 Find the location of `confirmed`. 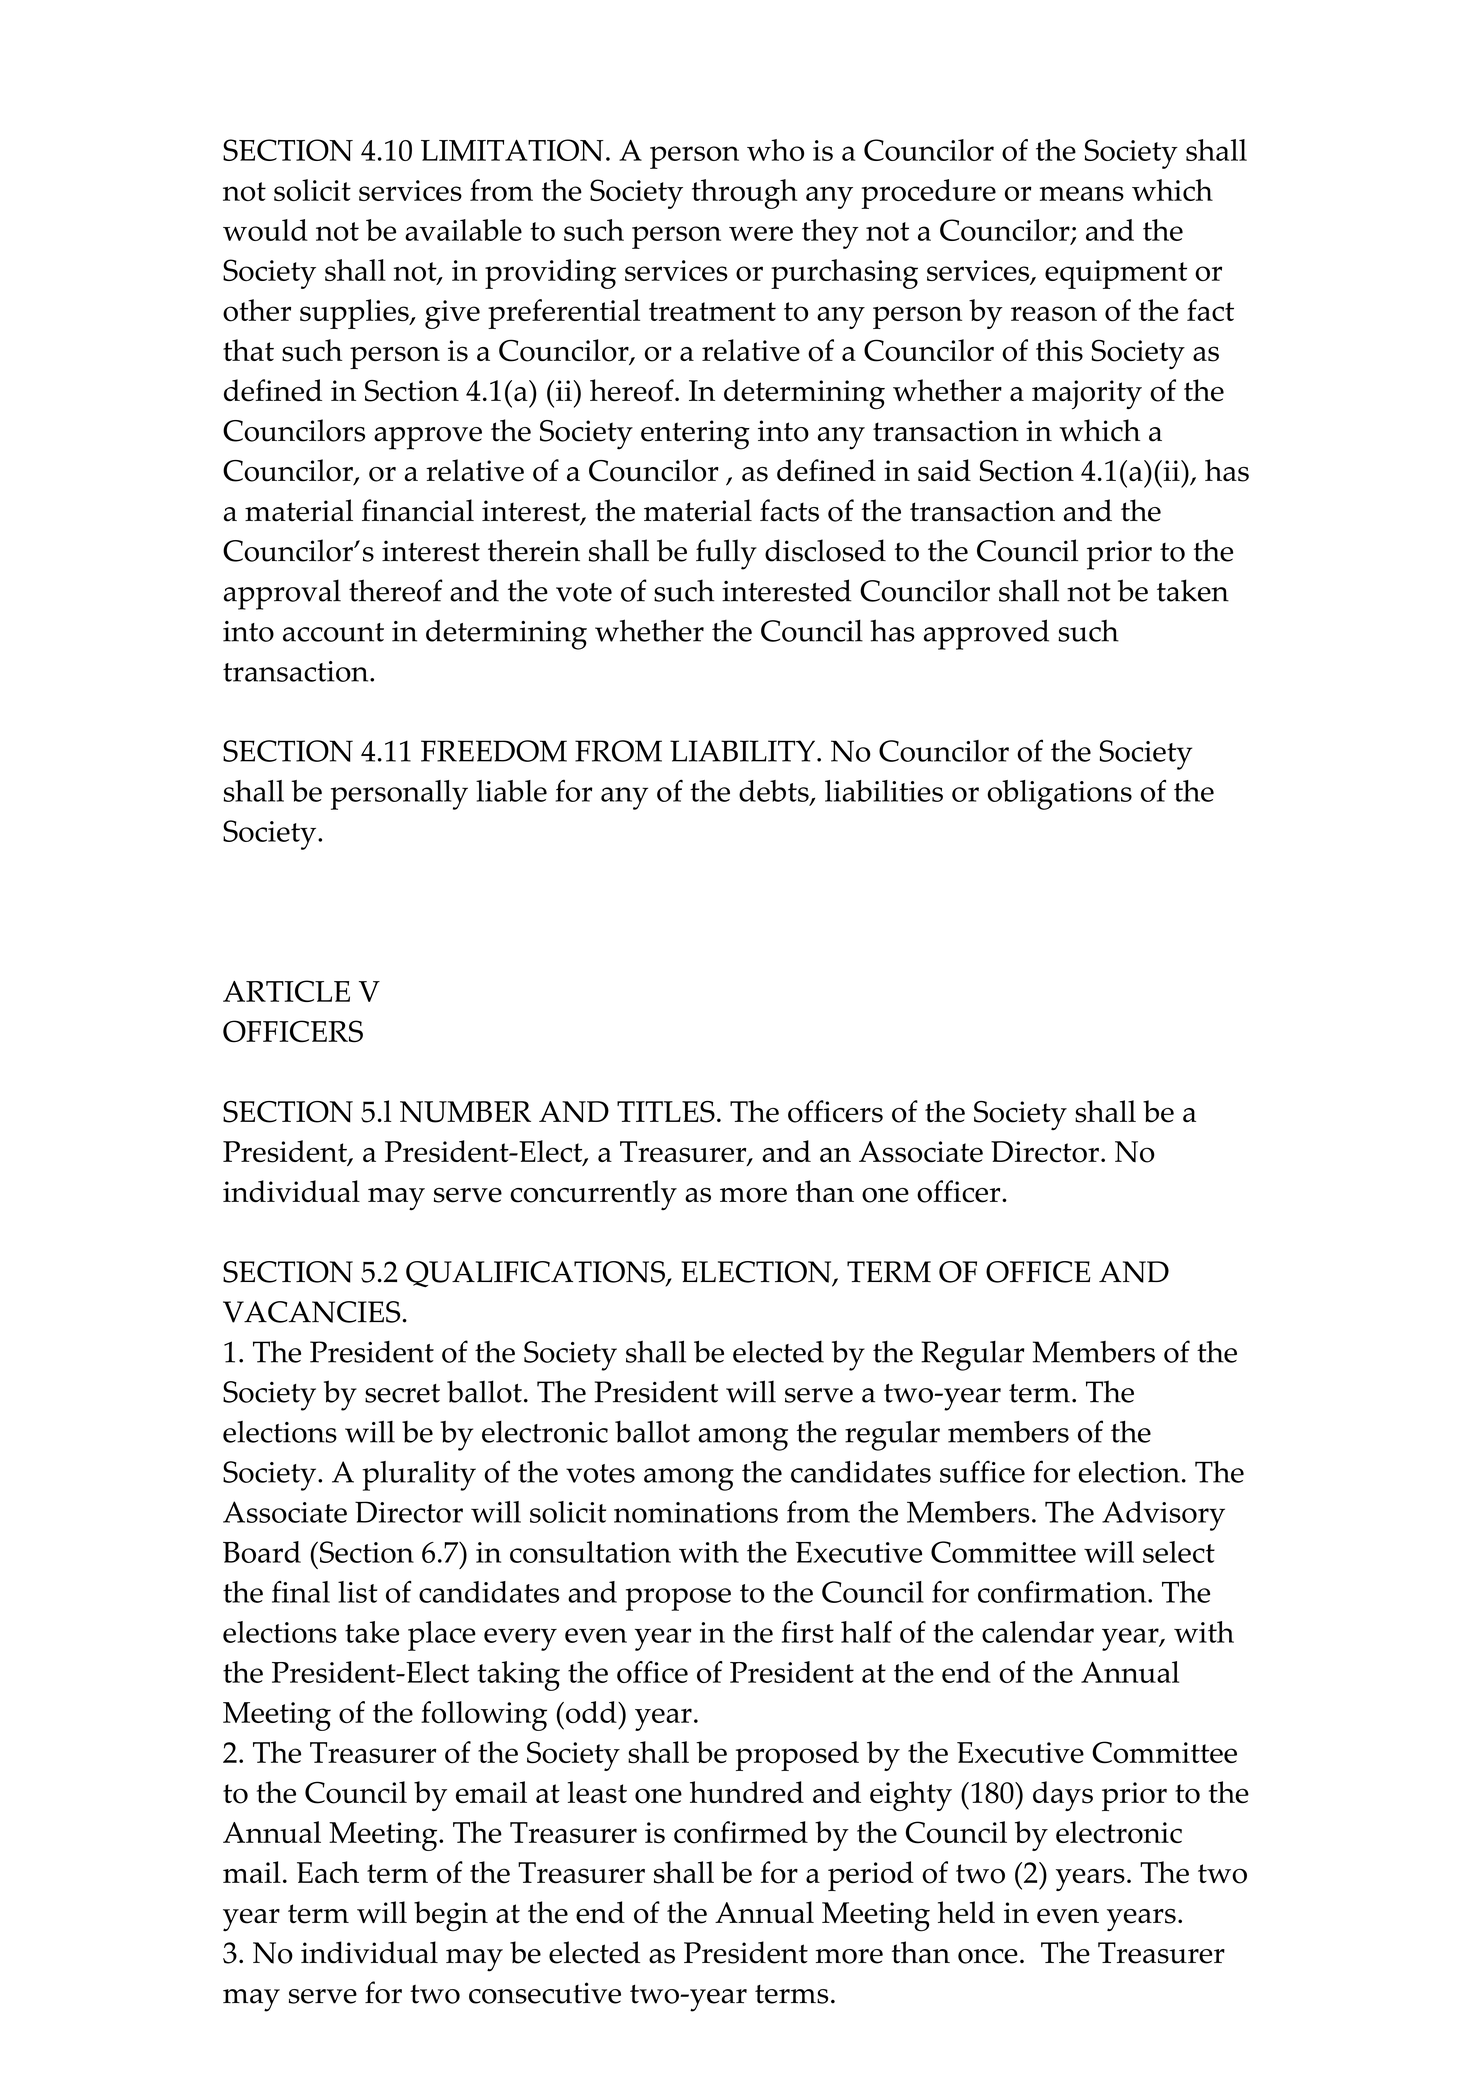

confirmed is located at coordinates (741, 1832).
